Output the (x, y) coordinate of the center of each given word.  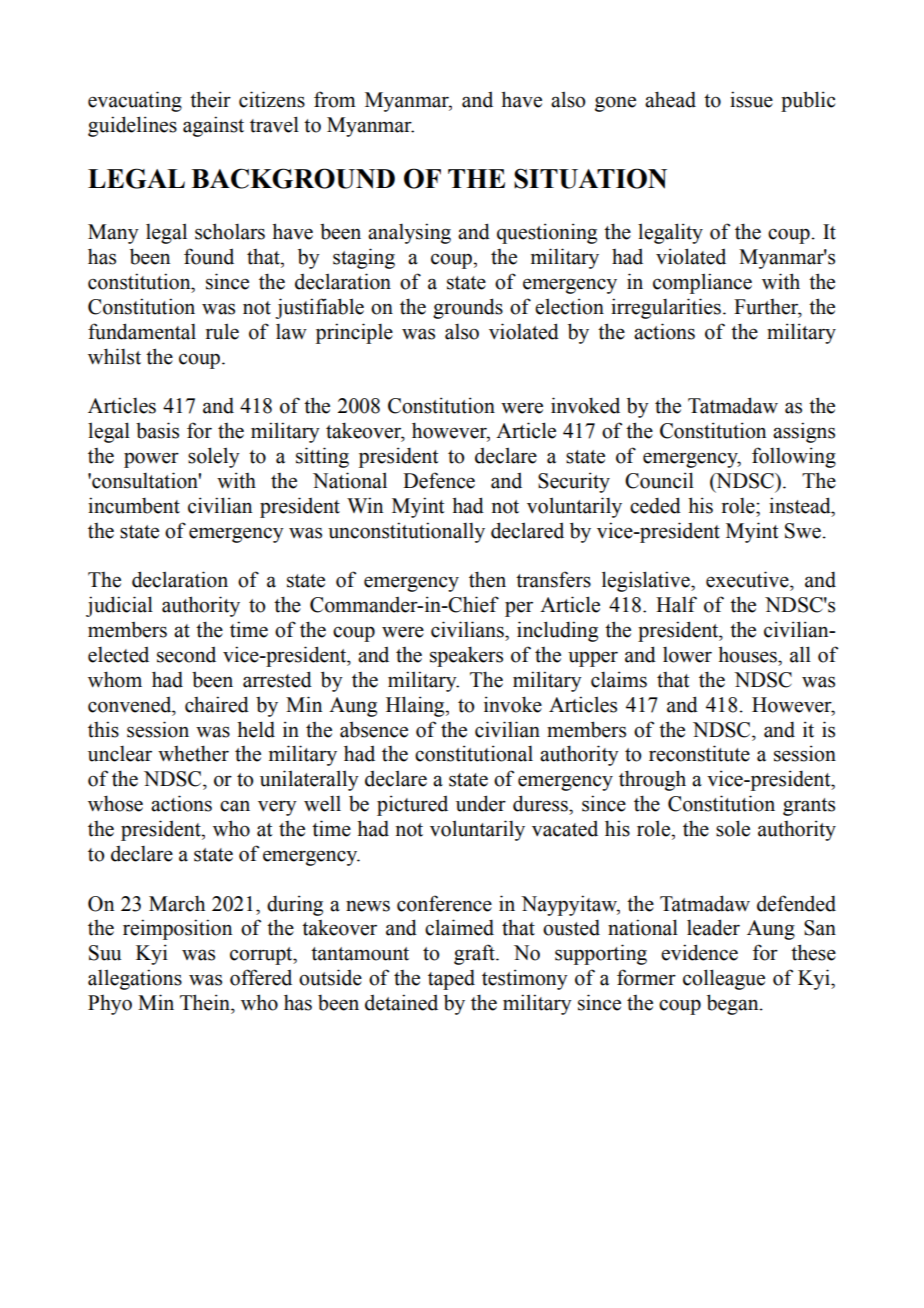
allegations (135, 979)
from (335, 99)
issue (751, 99)
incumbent (134, 505)
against (213, 126)
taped (451, 979)
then (487, 579)
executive (748, 579)
